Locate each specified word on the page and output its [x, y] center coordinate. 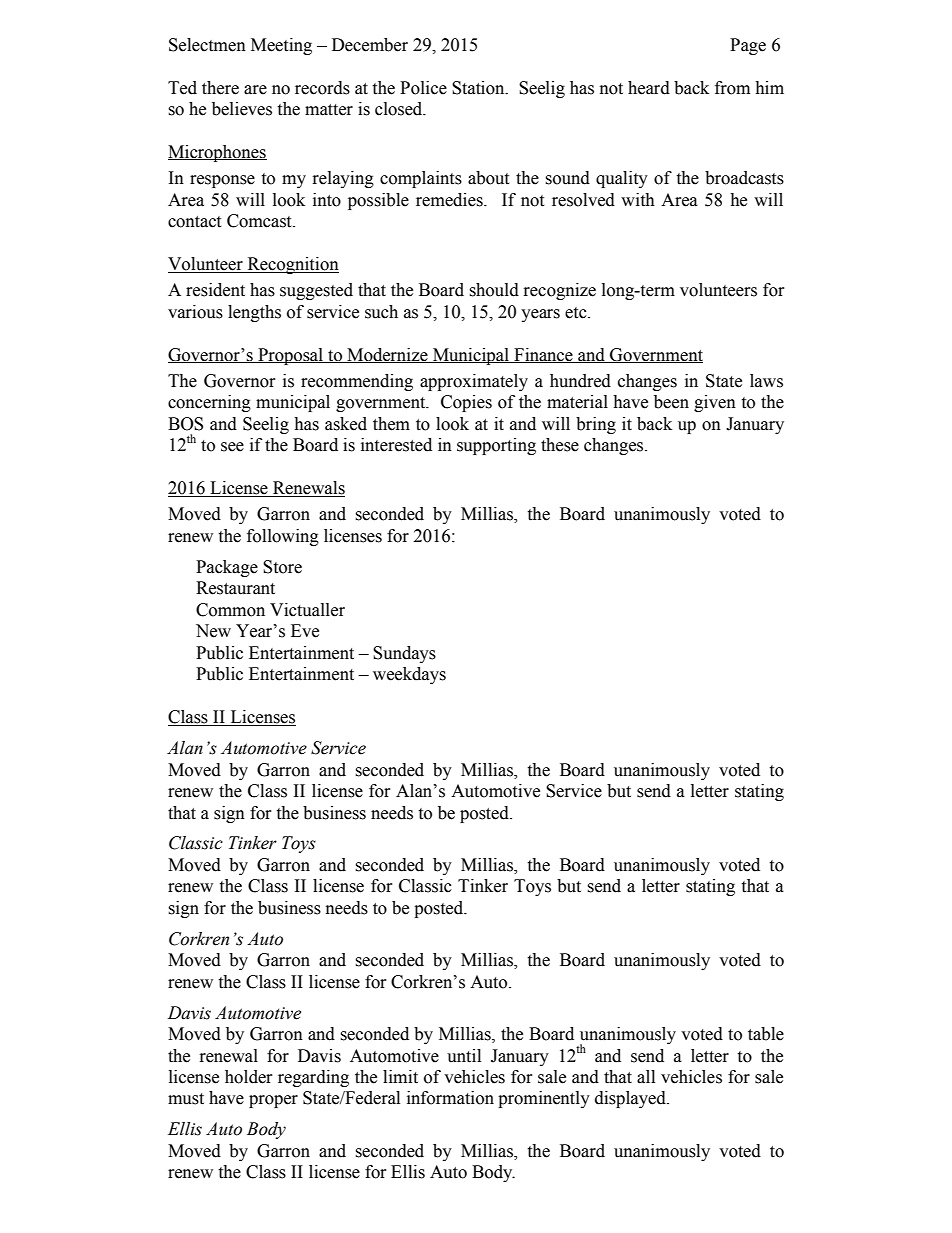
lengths [254, 313]
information [450, 1098]
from [732, 88]
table [766, 1034]
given [715, 403]
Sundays [404, 654]
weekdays [409, 675]
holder [249, 1077]
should [494, 290]
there [220, 88]
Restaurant [235, 588]
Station [479, 88]
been [671, 402]
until [464, 1056]
